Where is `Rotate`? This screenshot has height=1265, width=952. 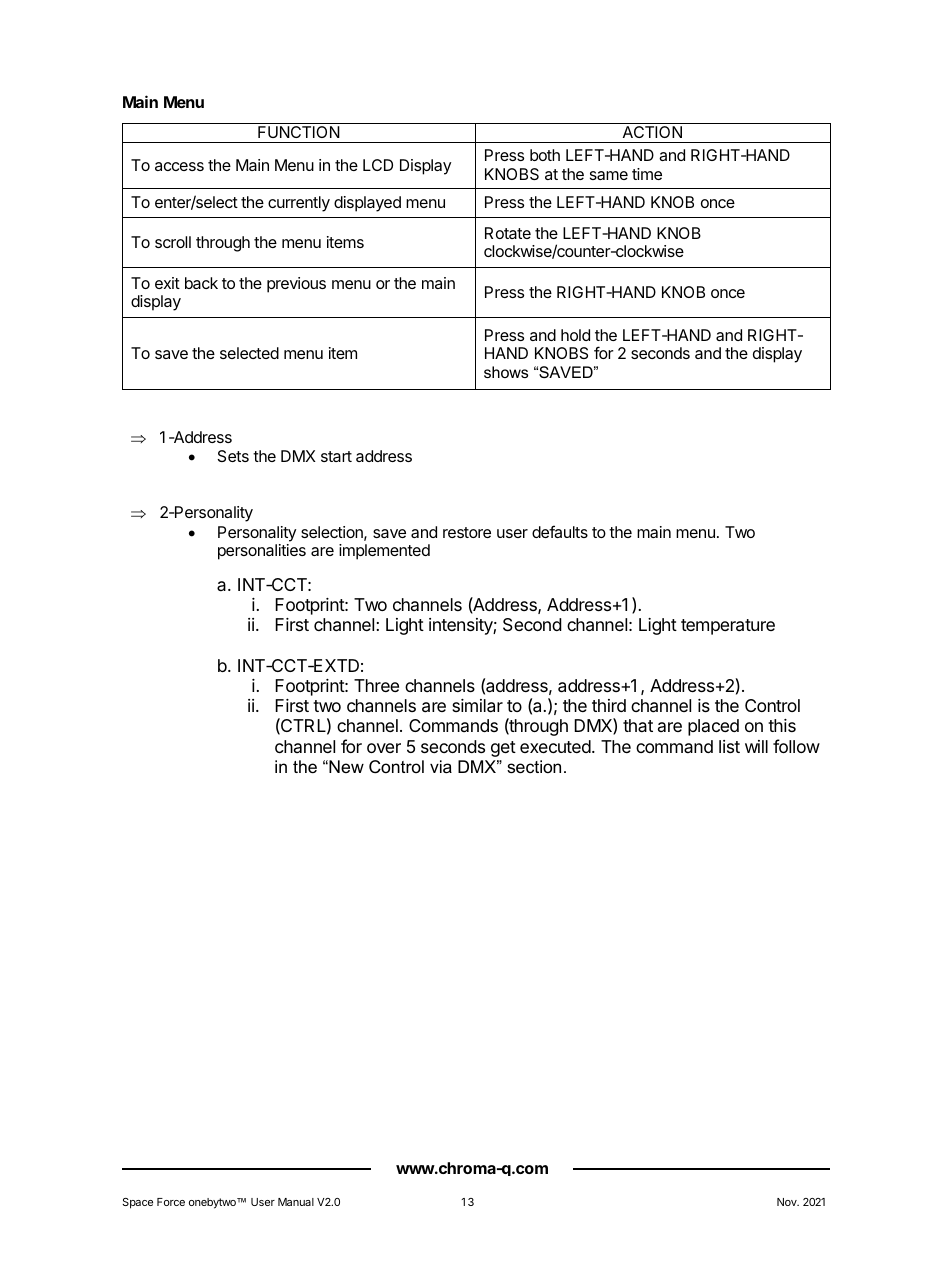
Rotate is located at coordinates (508, 233).
